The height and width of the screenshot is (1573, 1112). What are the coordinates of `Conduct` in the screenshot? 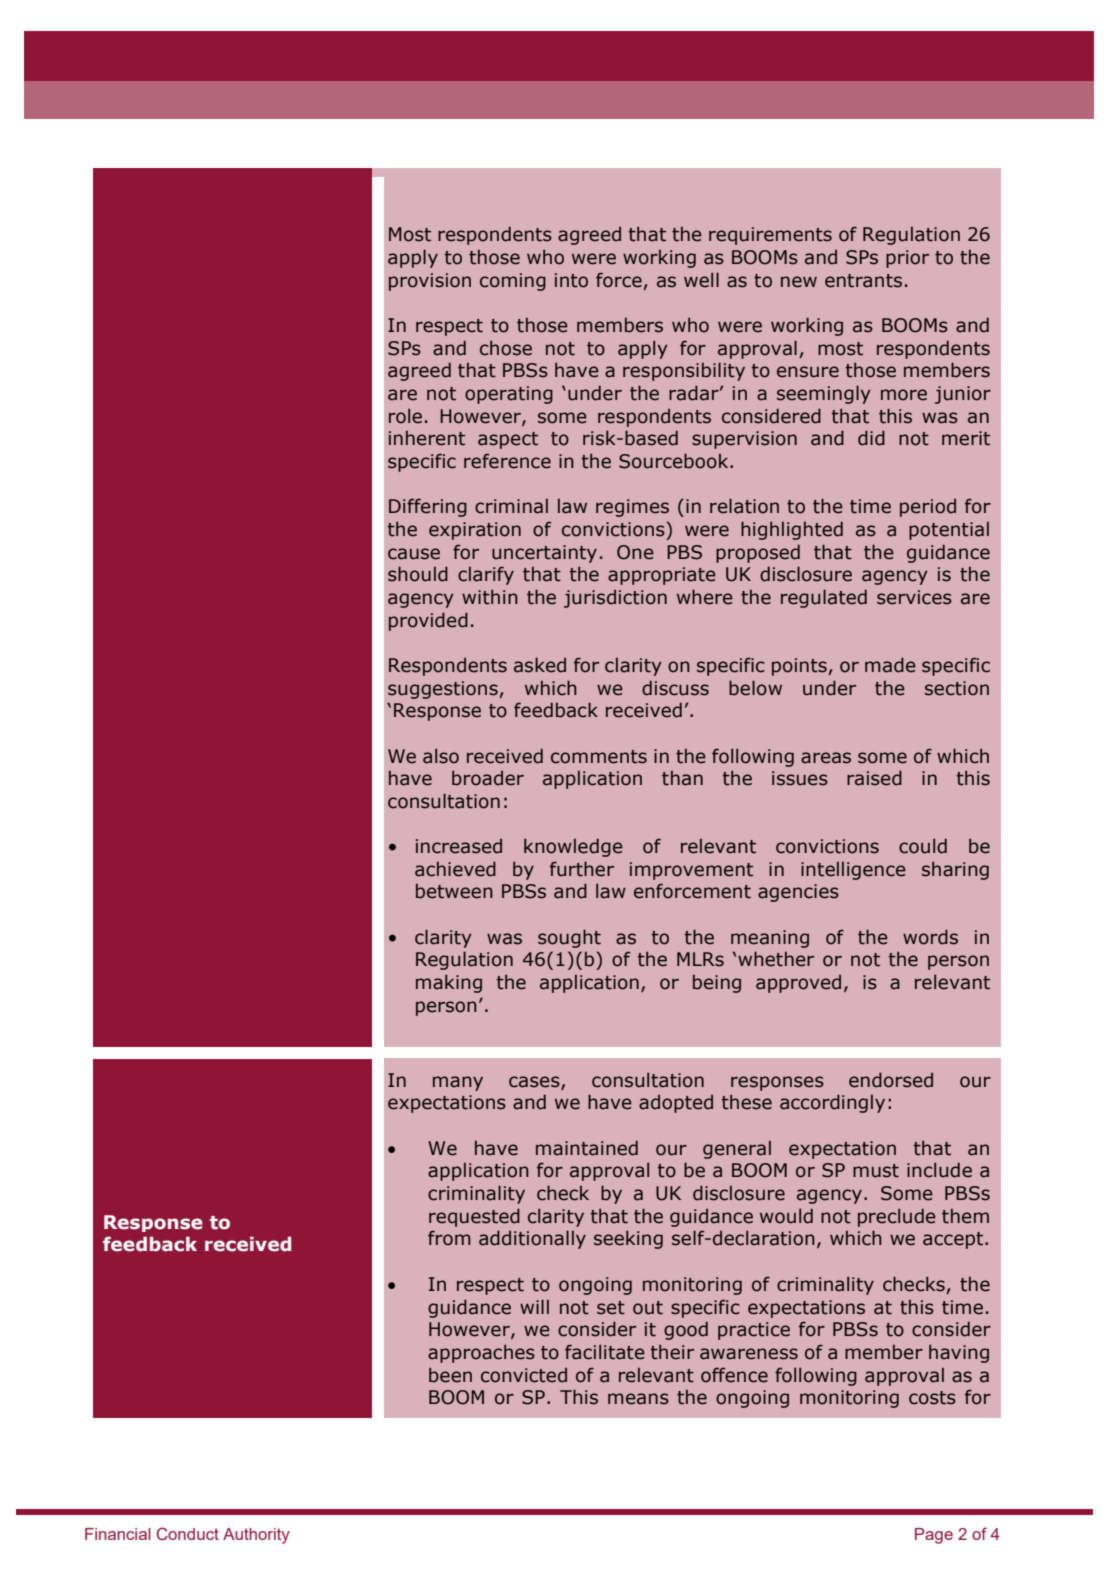 It's located at (188, 1534).
